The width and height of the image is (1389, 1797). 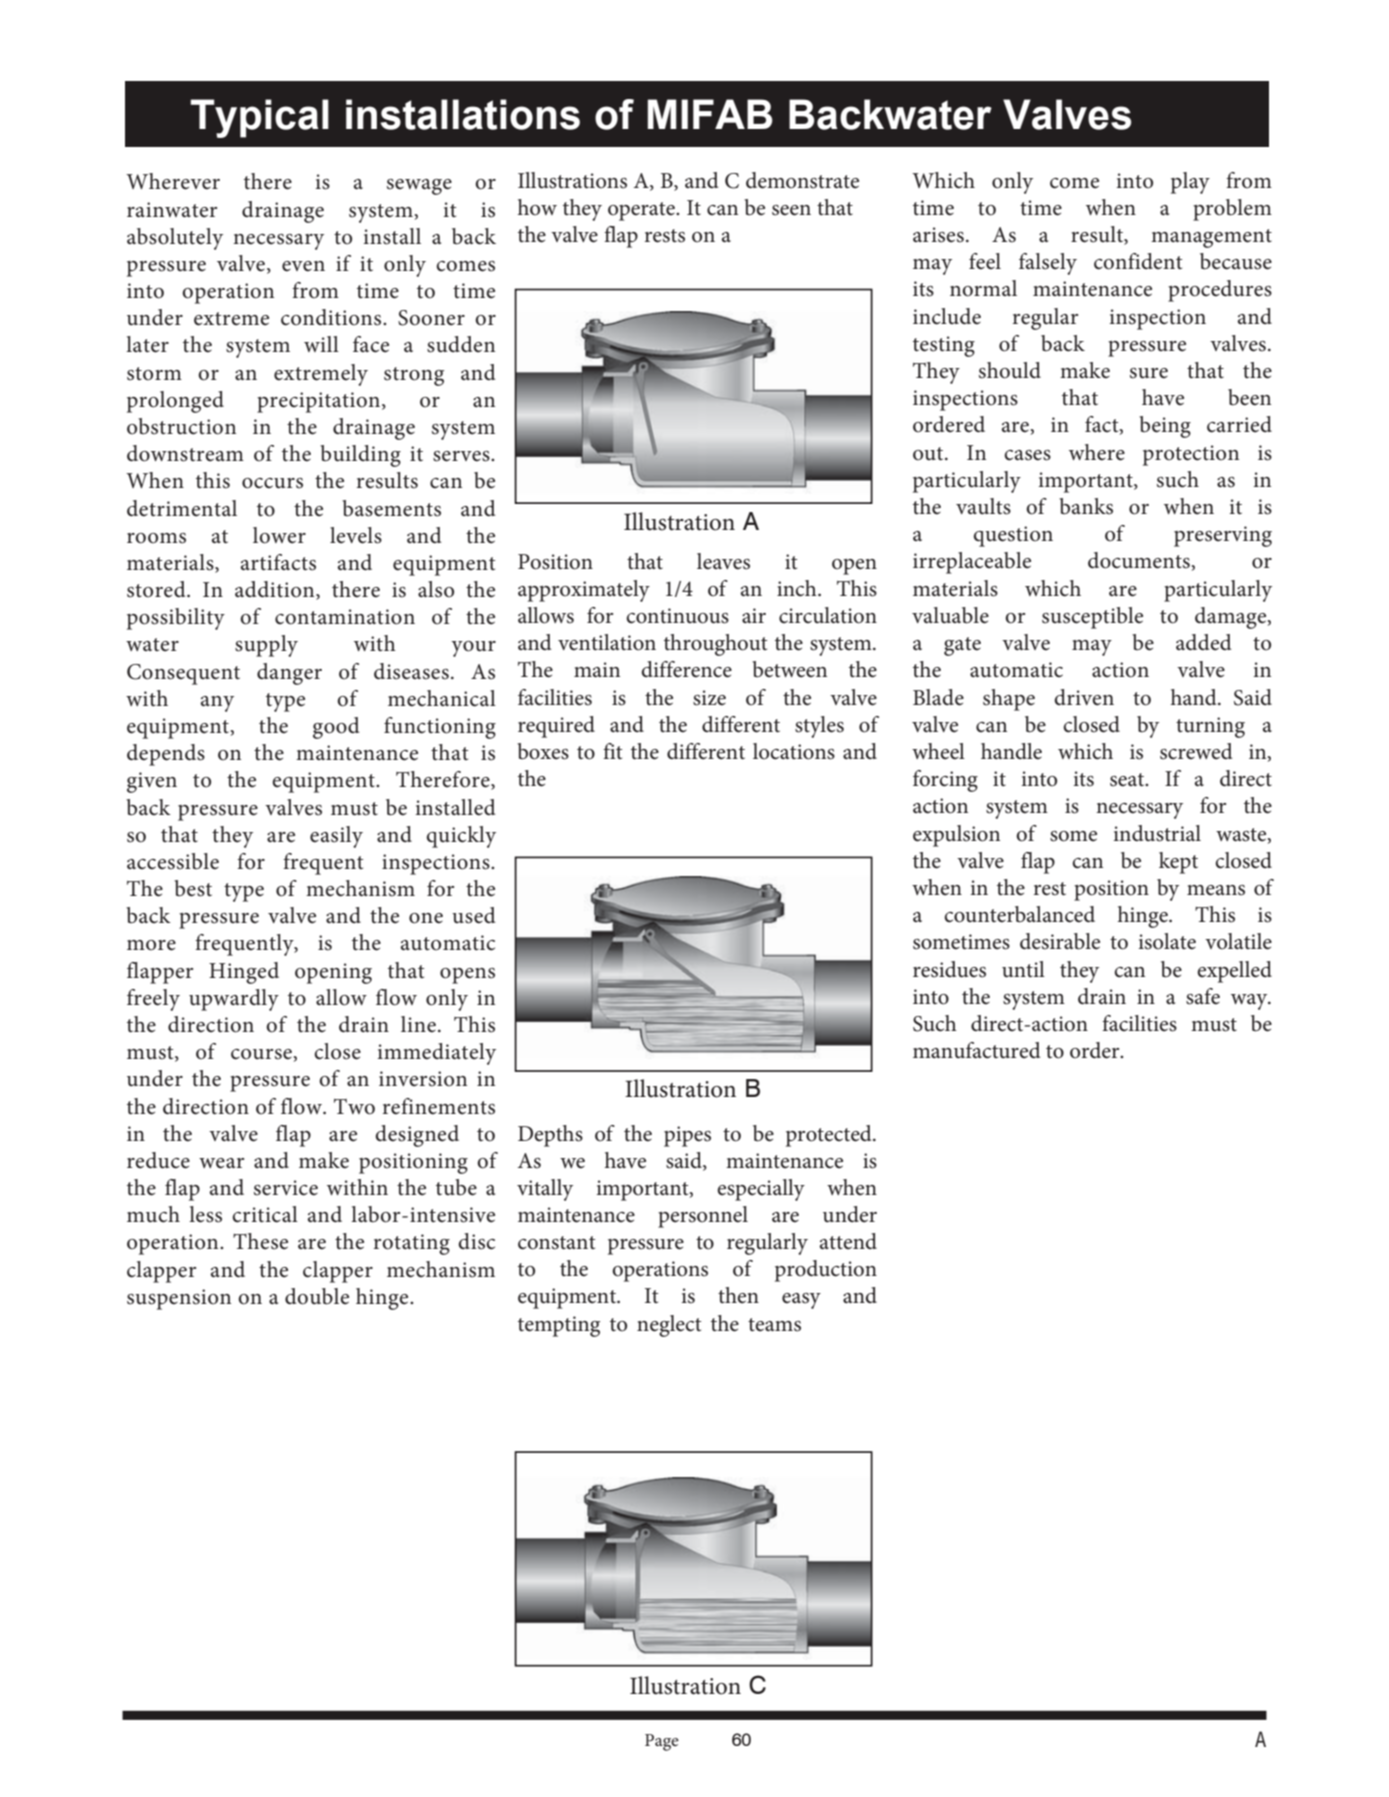 What do you see at coordinates (642, 211) in the image?
I see `operate` at bounding box center [642, 211].
